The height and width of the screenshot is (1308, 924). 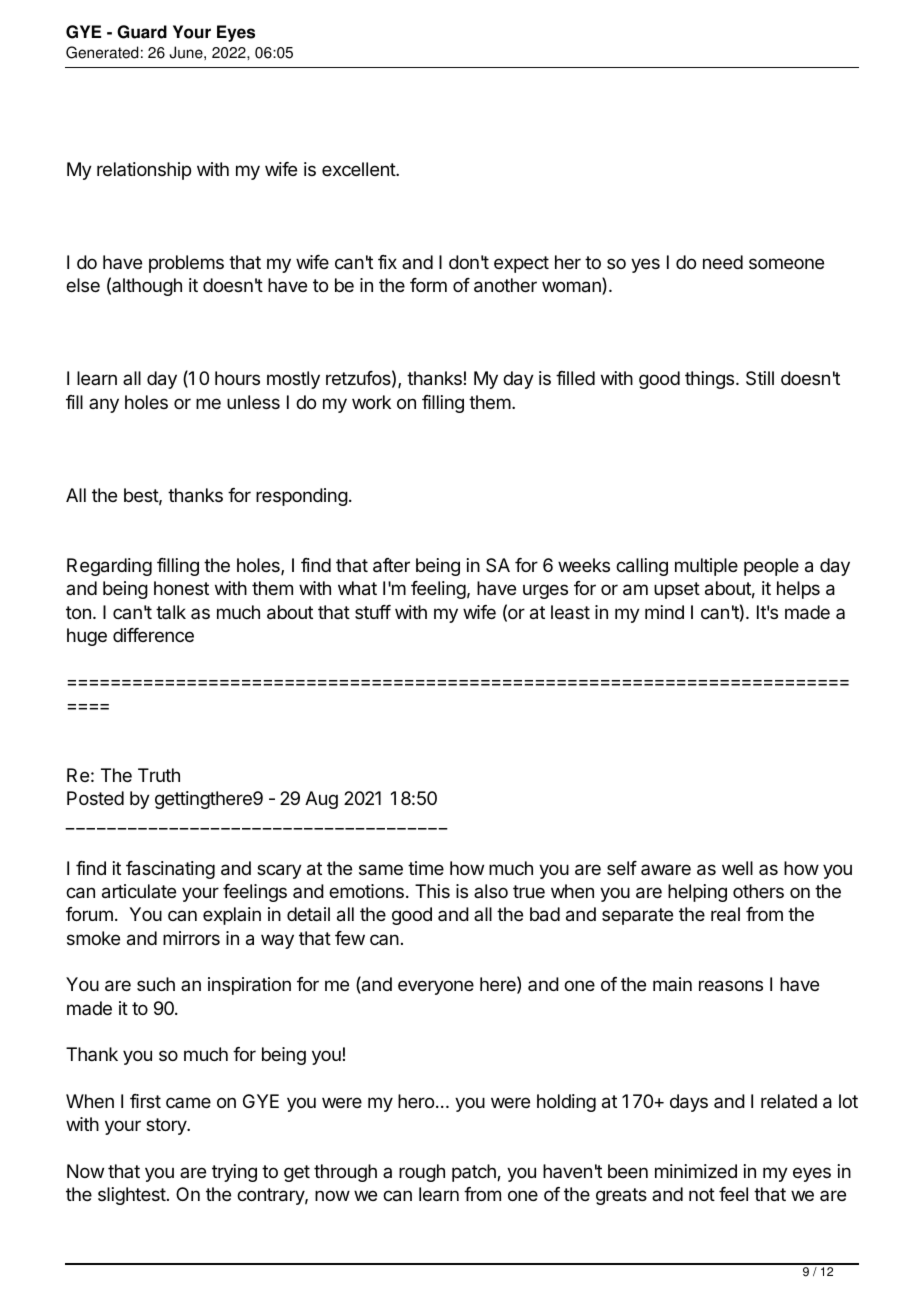 What do you see at coordinates (696, 1171) in the screenshot?
I see `minimized` at bounding box center [696, 1171].
